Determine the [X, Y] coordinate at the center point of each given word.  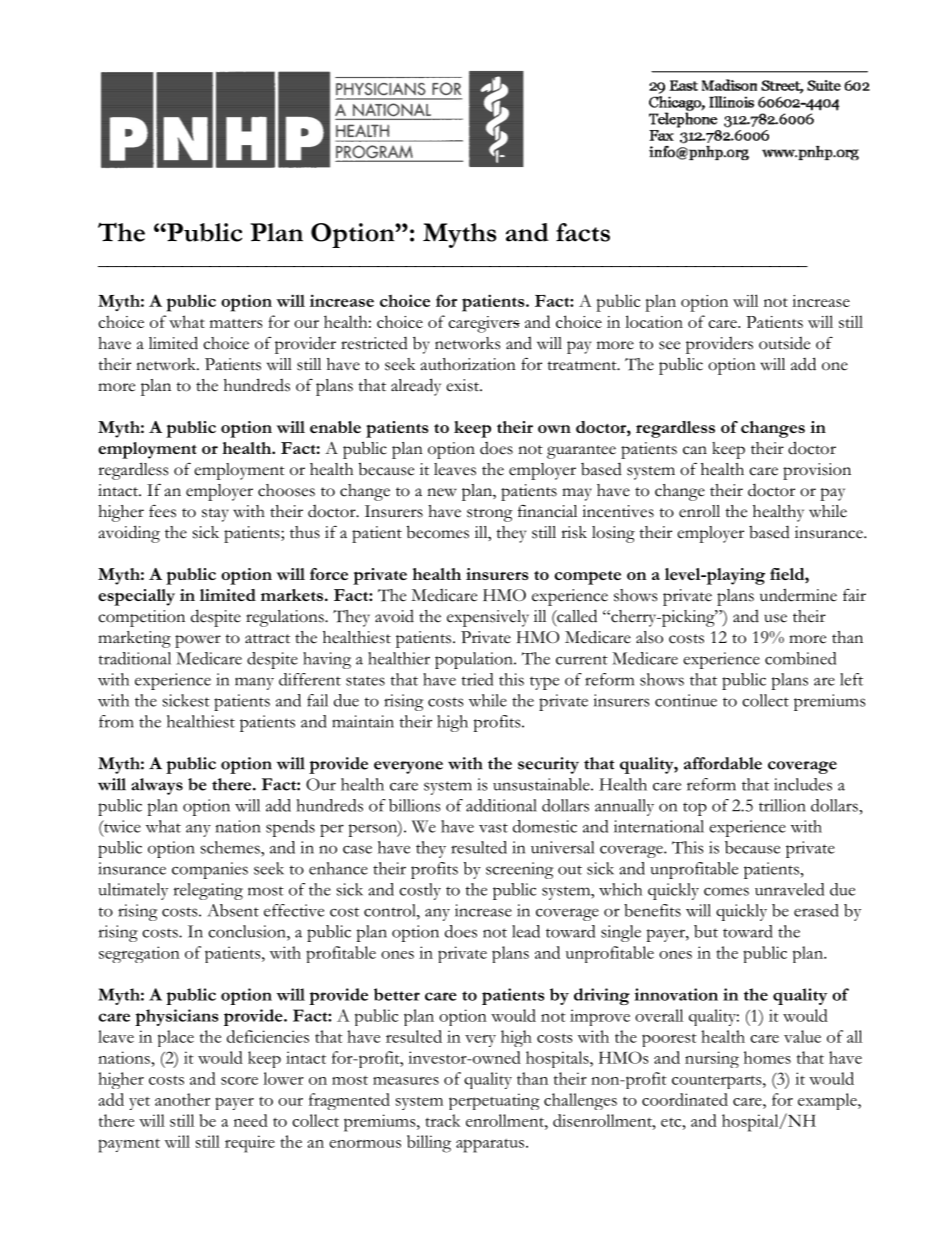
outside [784, 343]
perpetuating [494, 1101]
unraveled [789, 889]
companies [210, 870]
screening [519, 870]
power [198, 641]
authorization [468, 364]
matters [236, 323]
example [828, 1101]
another [182, 1099]
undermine [798, 595]
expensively [488, 618]
